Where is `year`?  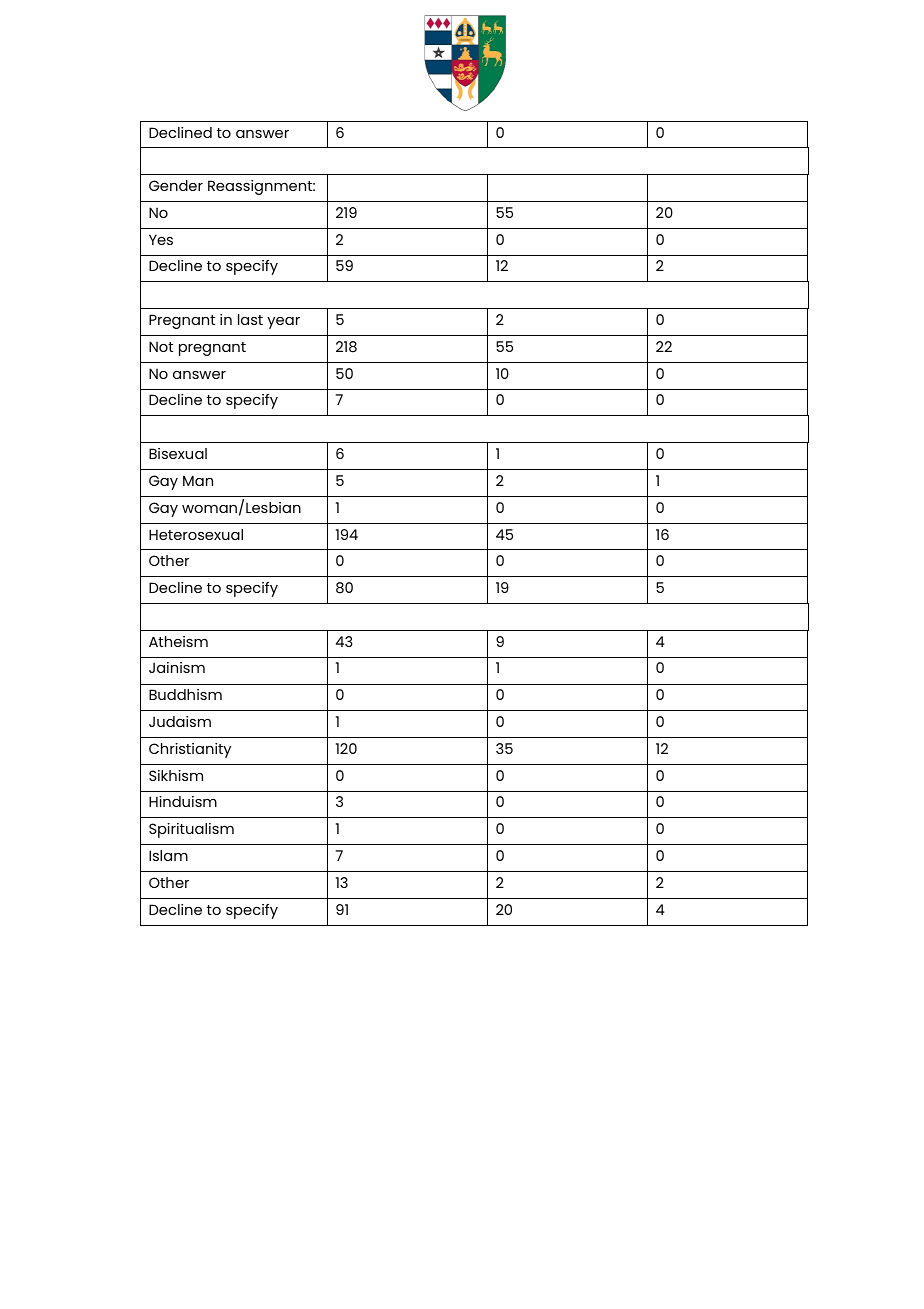 year is located at coordinates (283, 323).
